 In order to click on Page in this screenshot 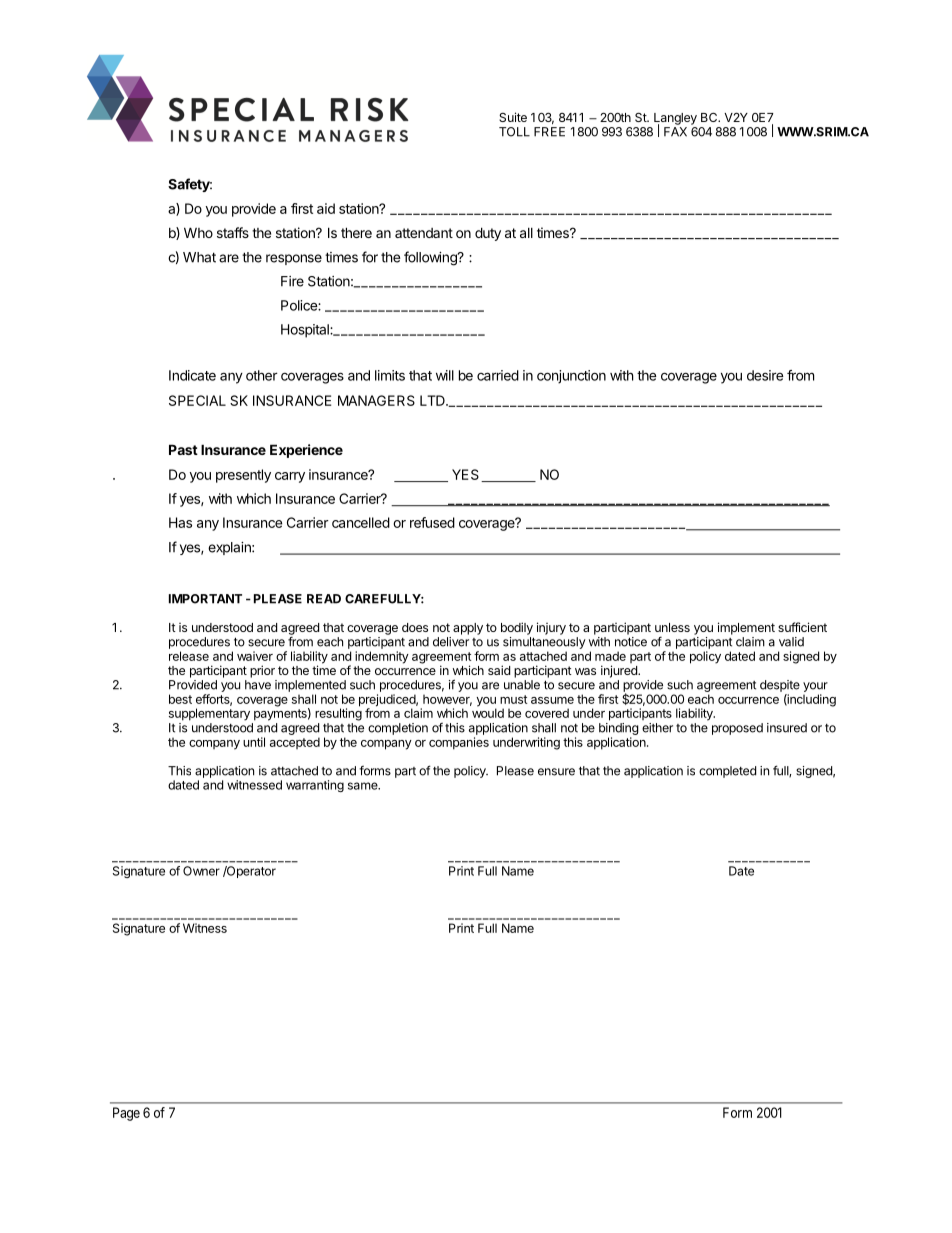, I will do `click(126, 1114)`.
